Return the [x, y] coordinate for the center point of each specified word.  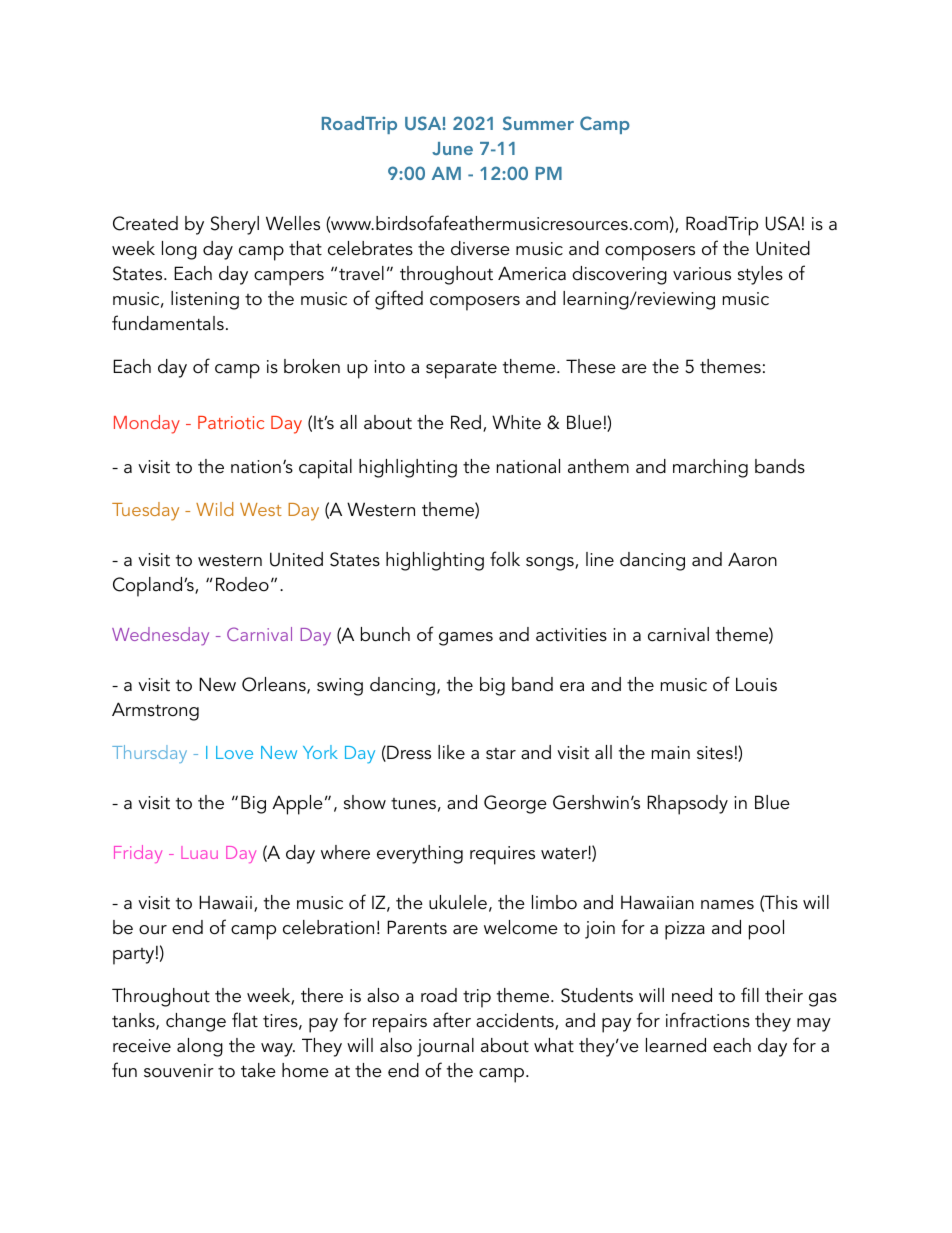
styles [760, 275]
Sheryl [235, 225]
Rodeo [242, 584]
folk [505, 559]
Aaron [752, 559]
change [196, 1022]
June [452, 148]
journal [445, 1047]
